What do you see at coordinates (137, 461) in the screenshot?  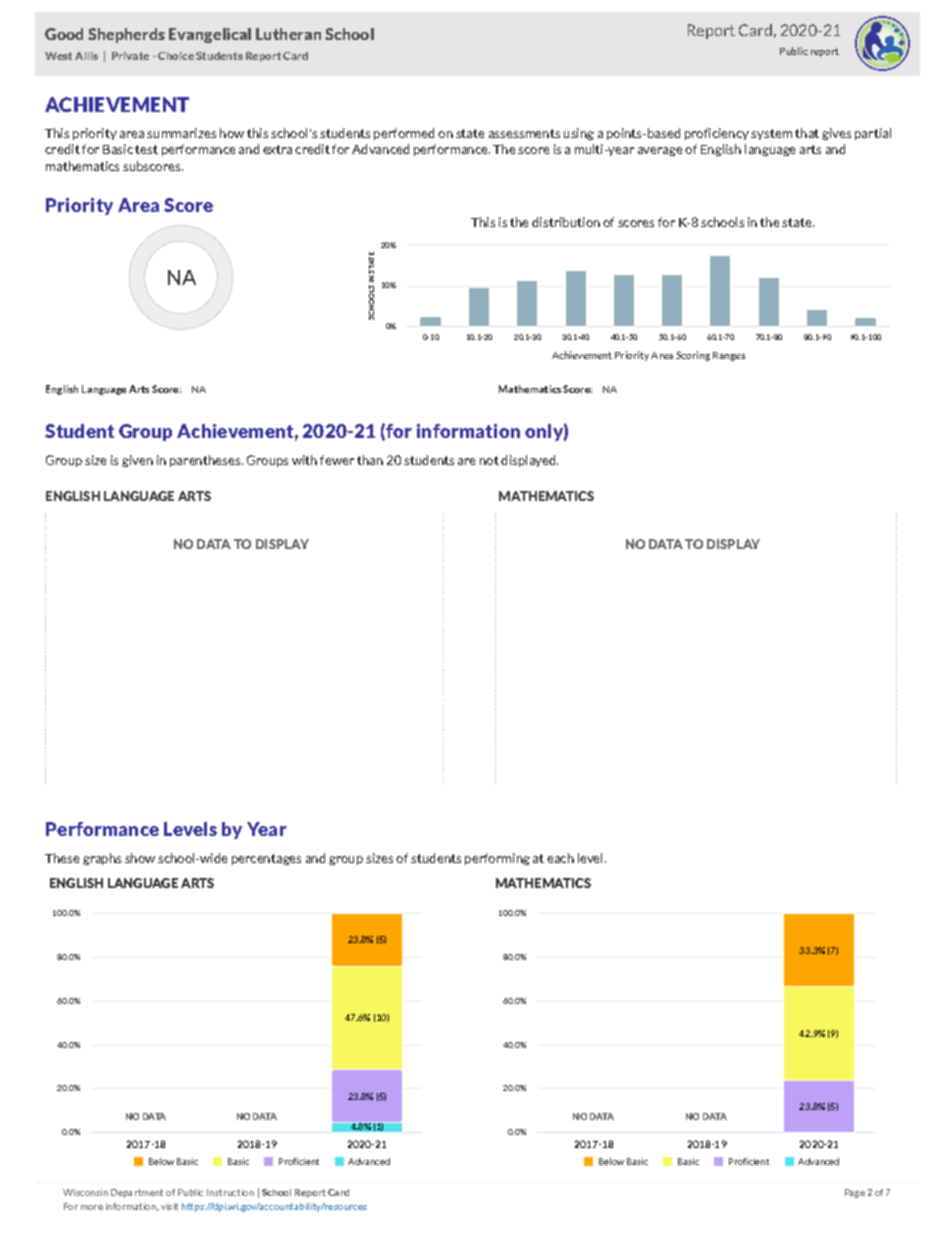 I see `given` at bounding box center [137, 461].
